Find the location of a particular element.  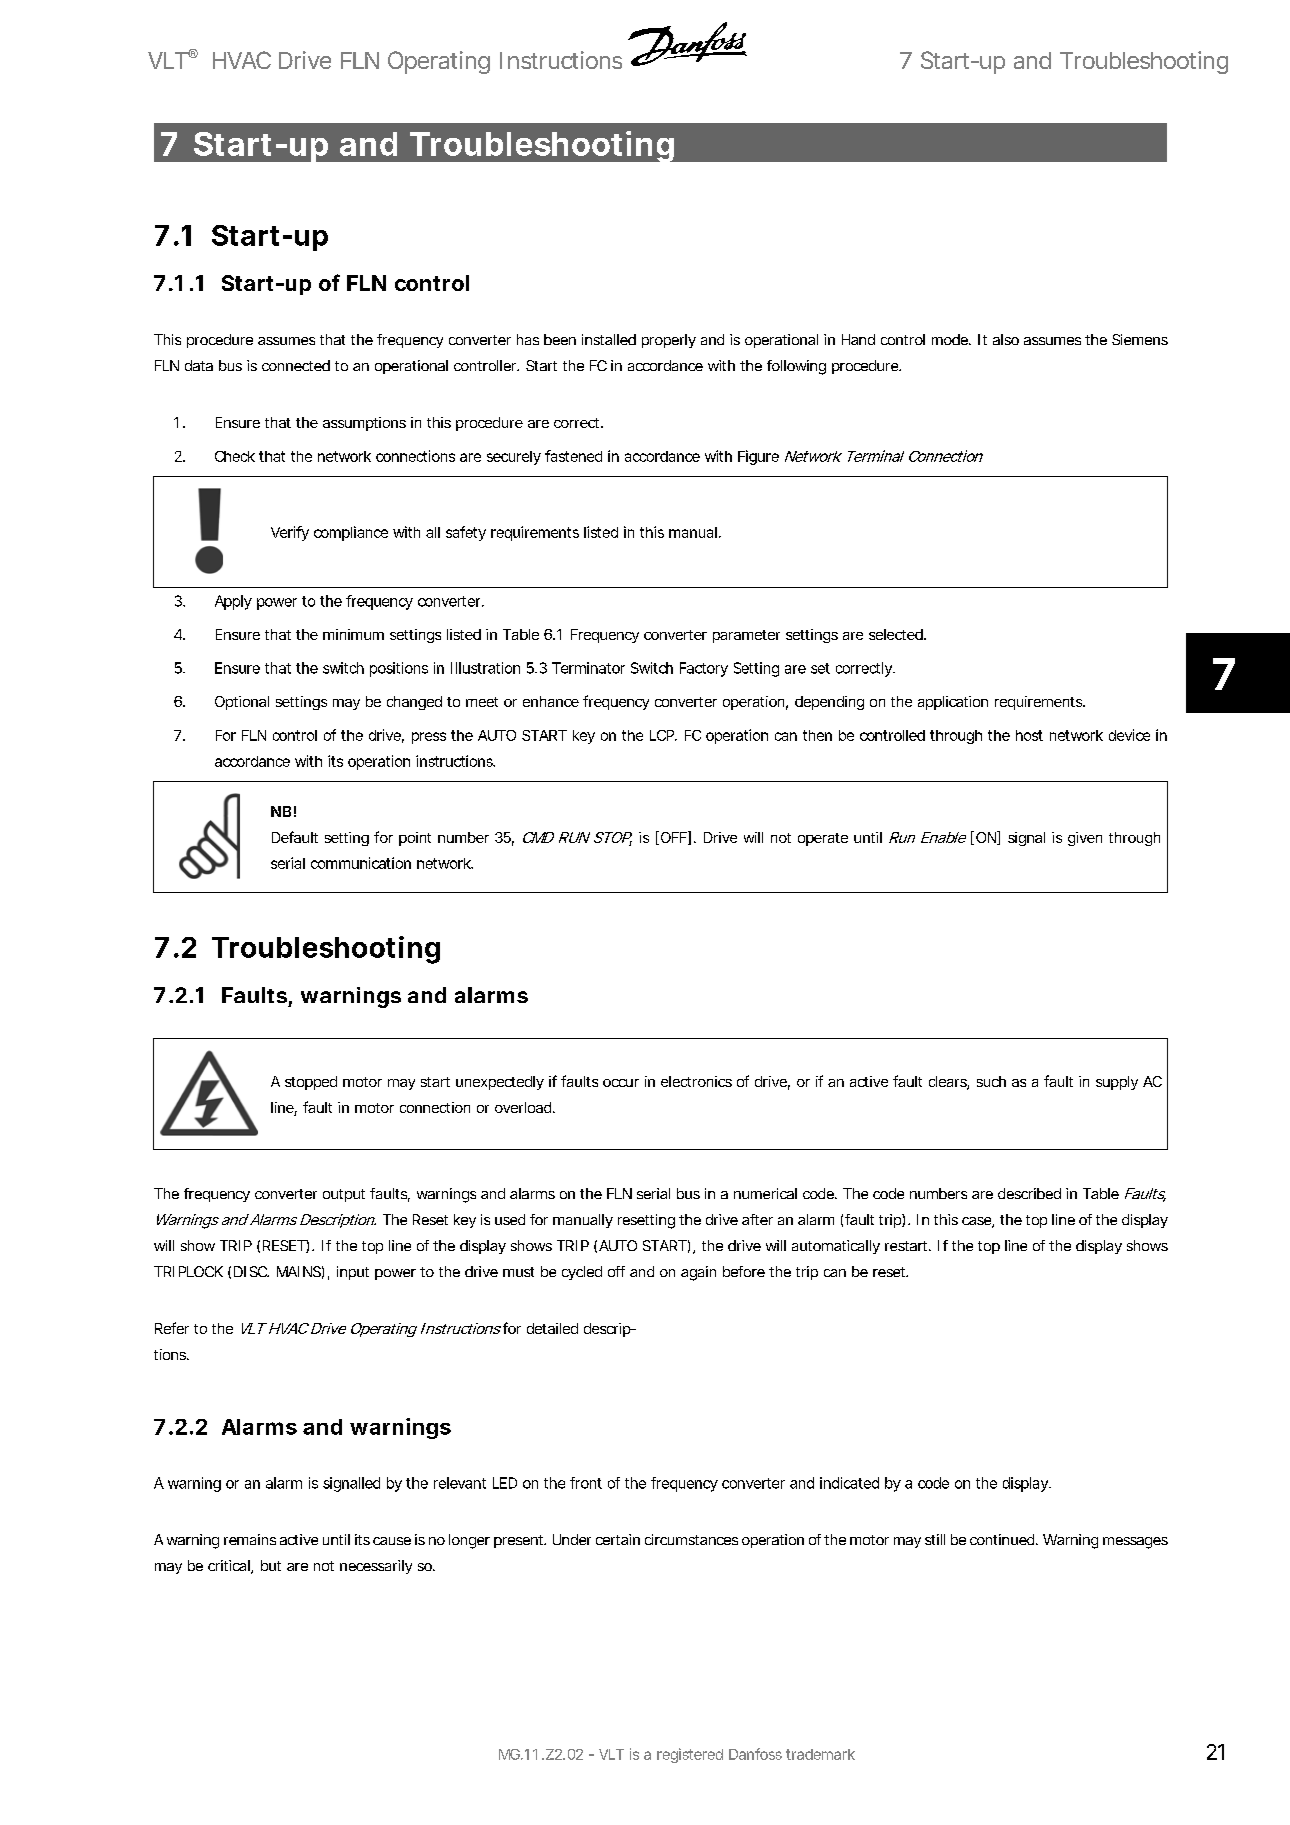

host is located at coordinates (1029, 735).
